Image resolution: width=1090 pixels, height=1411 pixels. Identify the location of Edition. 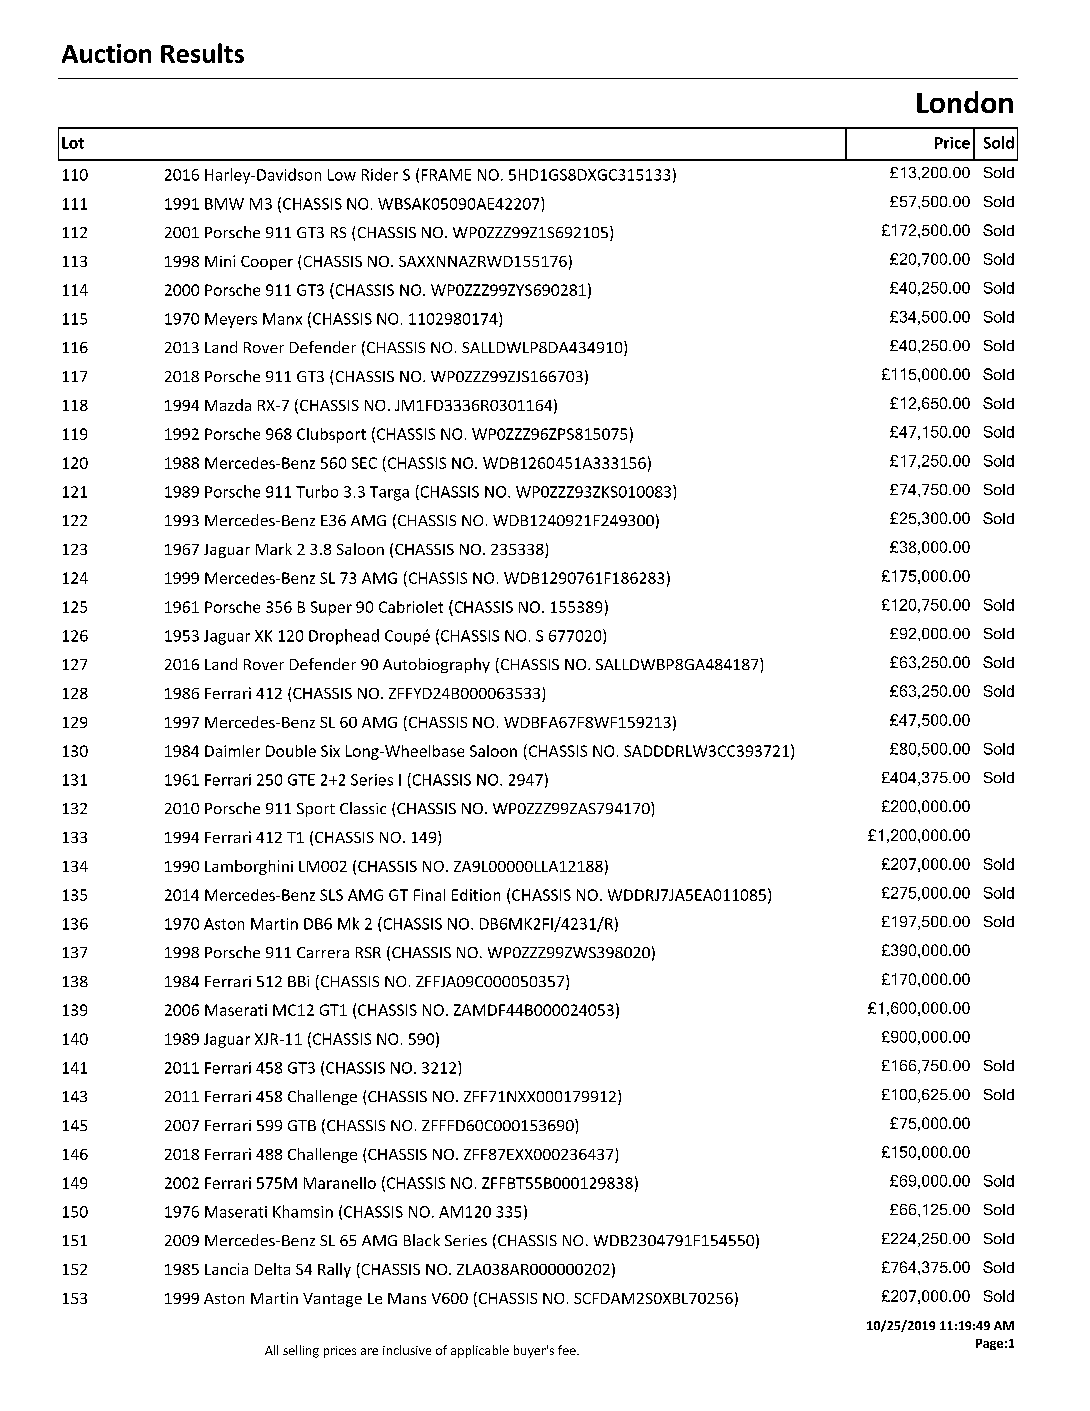
(476, 895).
